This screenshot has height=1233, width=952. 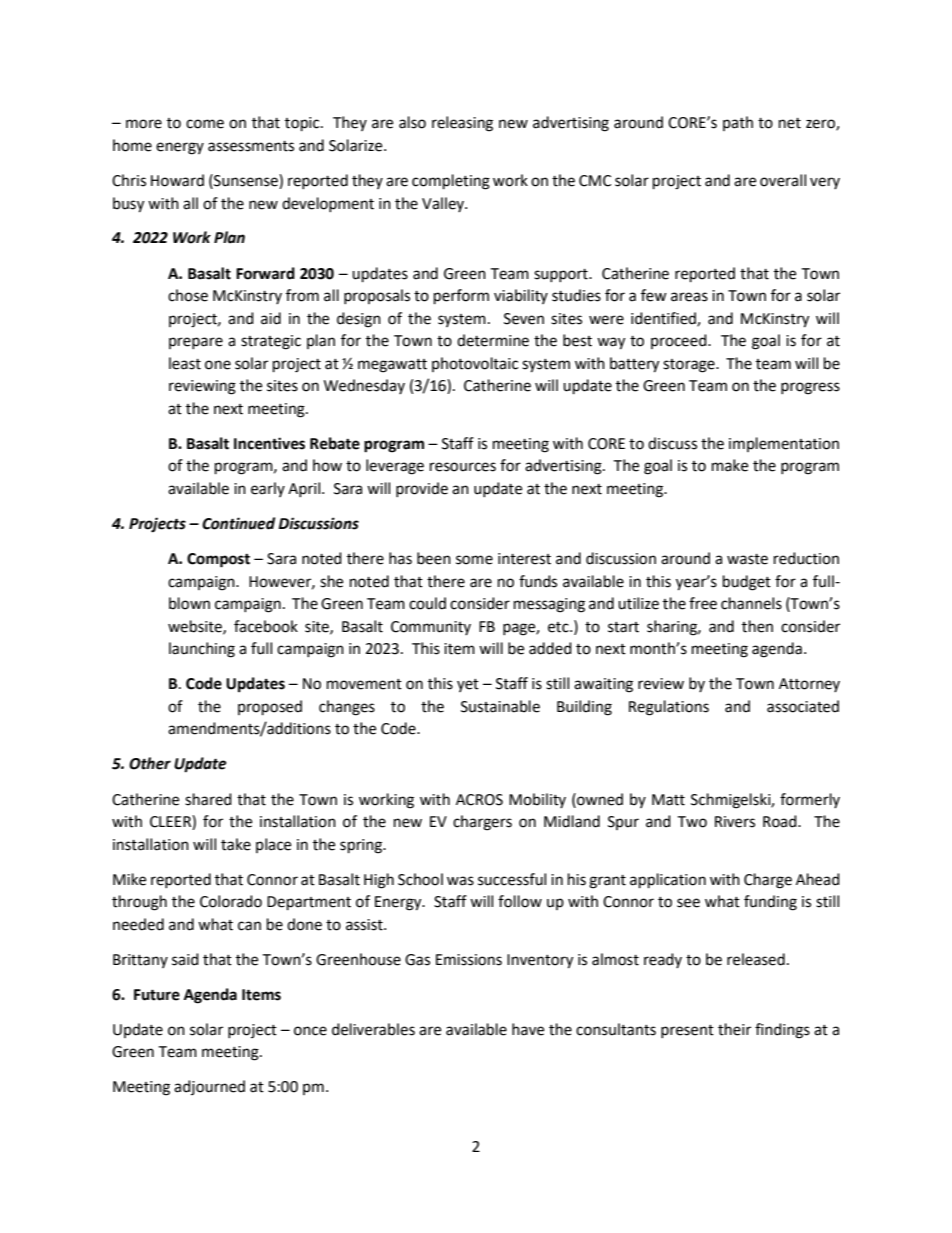 What do you see at coordinates (157, 995) in the screenshot?
I see `Future` at bounding box center [157, 995].
